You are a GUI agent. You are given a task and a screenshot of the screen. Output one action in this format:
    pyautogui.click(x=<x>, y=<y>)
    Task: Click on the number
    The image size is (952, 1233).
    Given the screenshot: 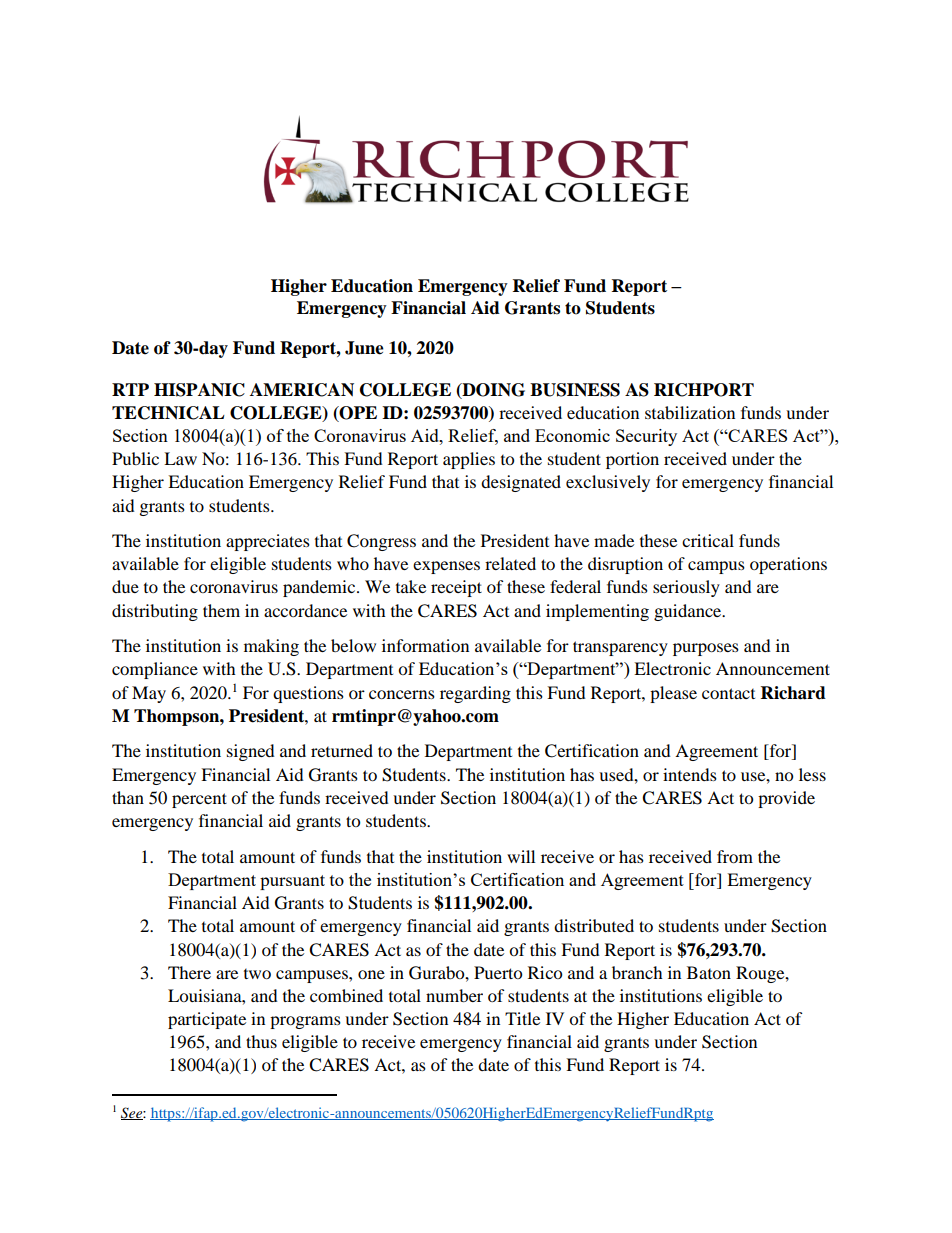 What is the action you would take?
    pyautogui.click(x=454, y=995)
